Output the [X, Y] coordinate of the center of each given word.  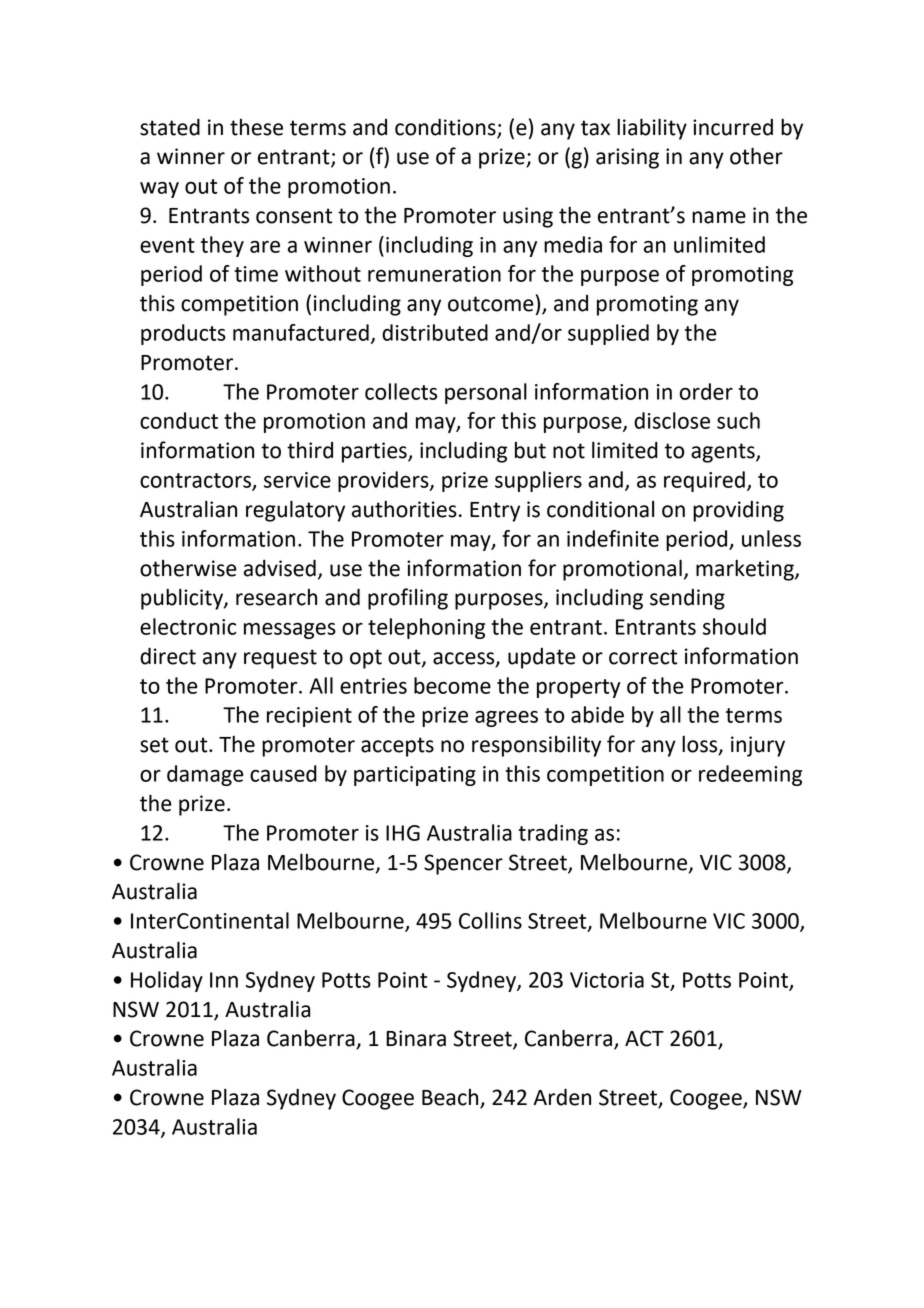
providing [738, 511]
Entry [495, 512]
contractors [196, 481]
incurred [733, 127]
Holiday [167, 981]
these [256, 127]
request [280, 659]
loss [701, 745]
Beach [451, 1098]
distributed [435, 332]
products [183, 334]
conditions [445, 127]
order [706, 391]
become [452, 685]
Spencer [463, 864]
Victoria [607, 980]
